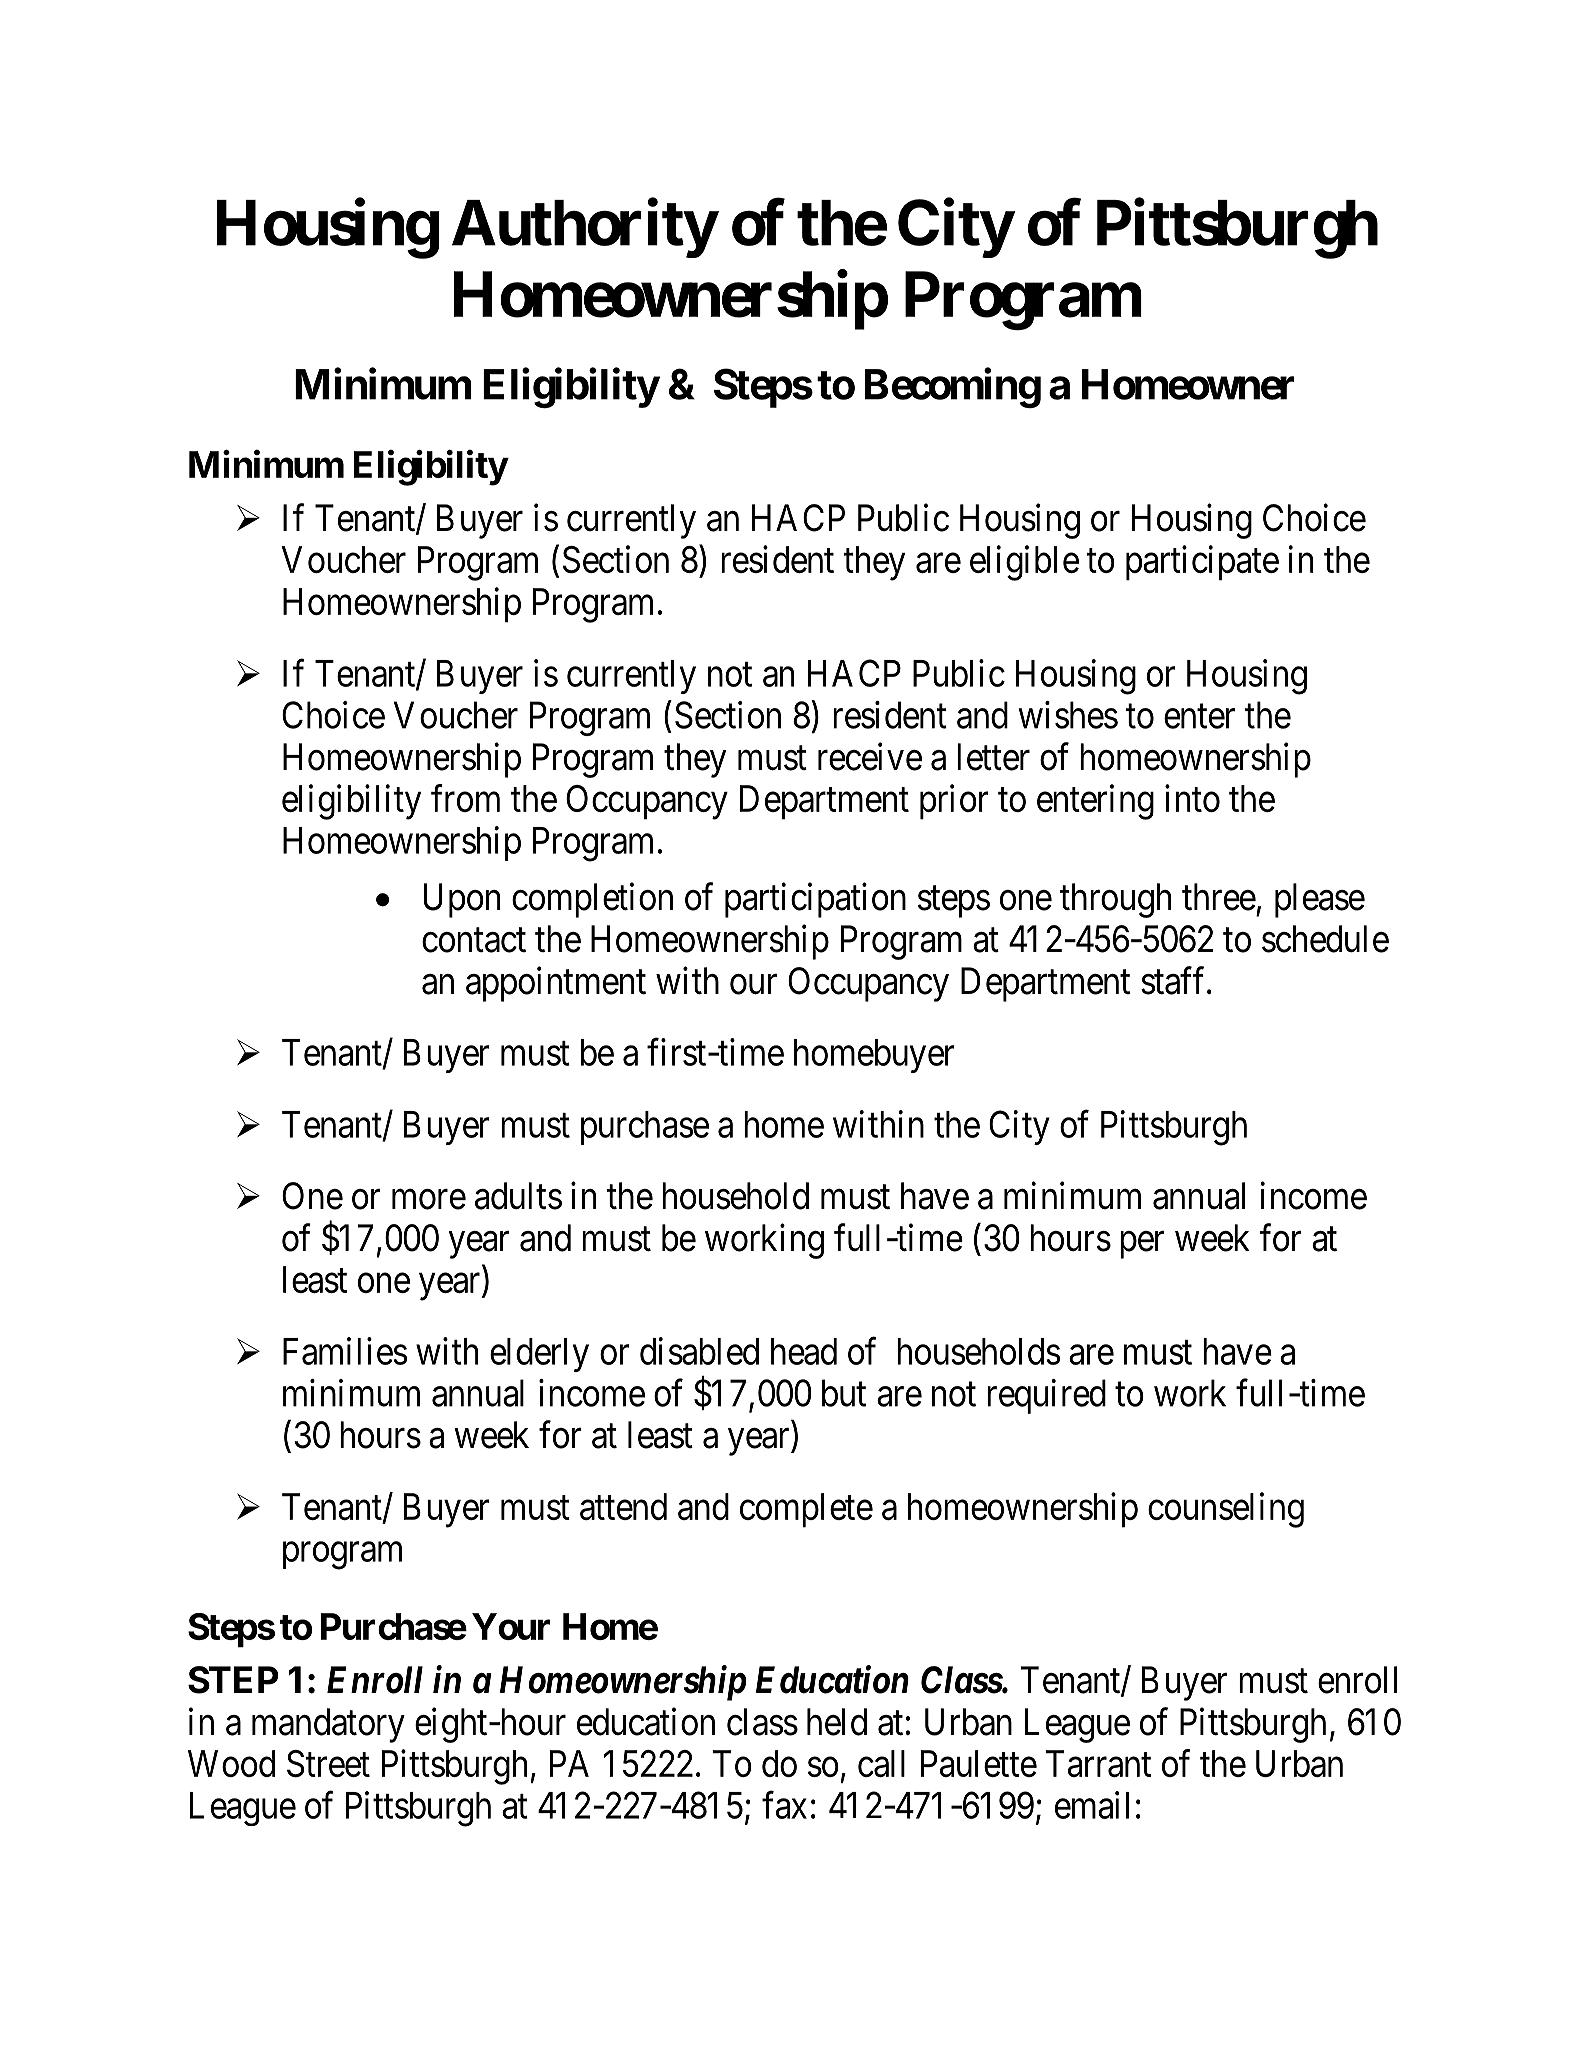 The width and height of the image is (1590, 2058). Describe the element at coordinates (804, 1351) in the image. I see `head` at that location.
